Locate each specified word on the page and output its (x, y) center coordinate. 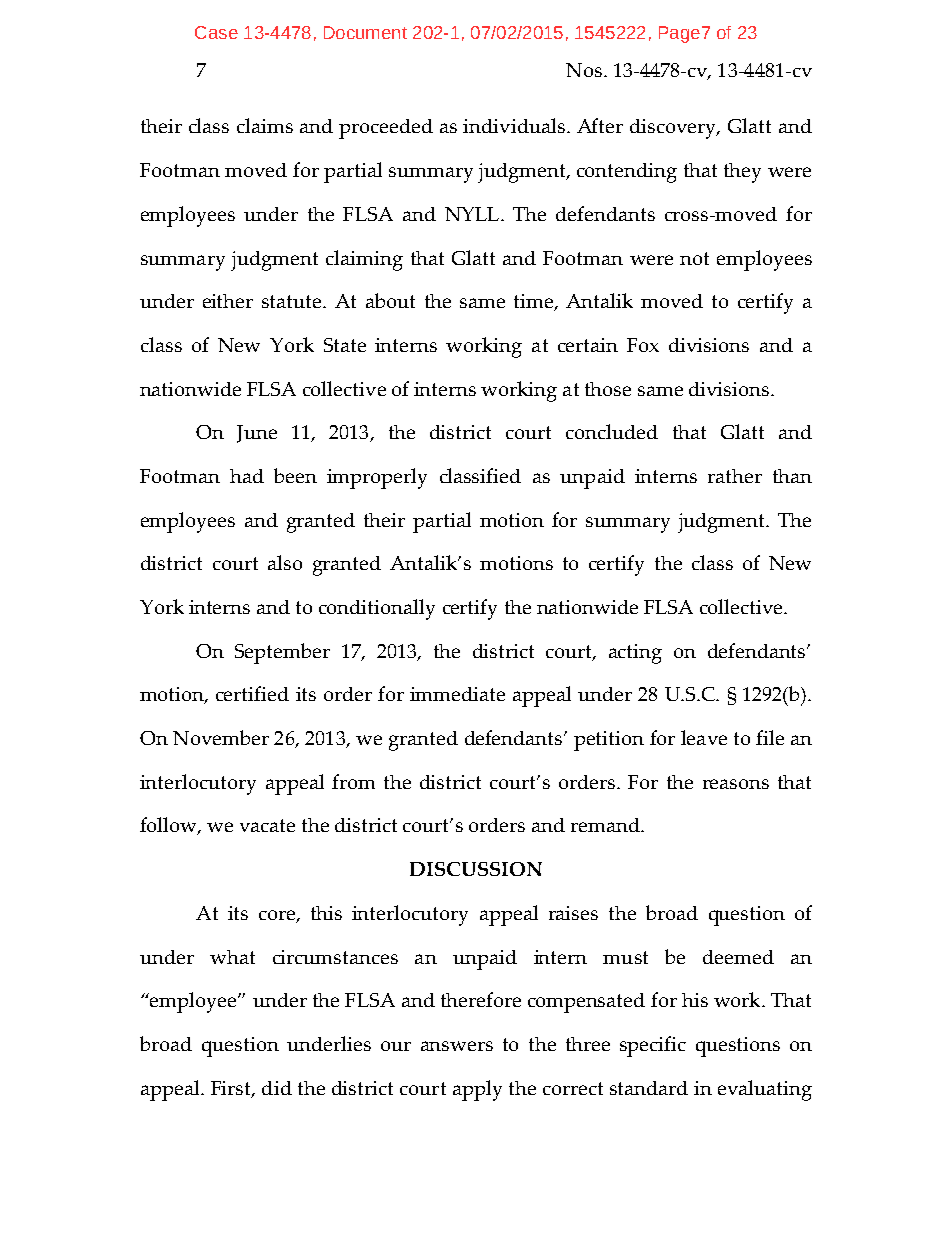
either (228, 301)
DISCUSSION (476, 869)
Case (216, 32)
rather (735, 476)
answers (457, 1046)
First (232, 1089)
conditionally (377, 609)
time (534, 302)
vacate (267, 825)
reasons (736, 784)
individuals (515, 125)
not (694, 258)
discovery (674, 129)
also (285, 562)
